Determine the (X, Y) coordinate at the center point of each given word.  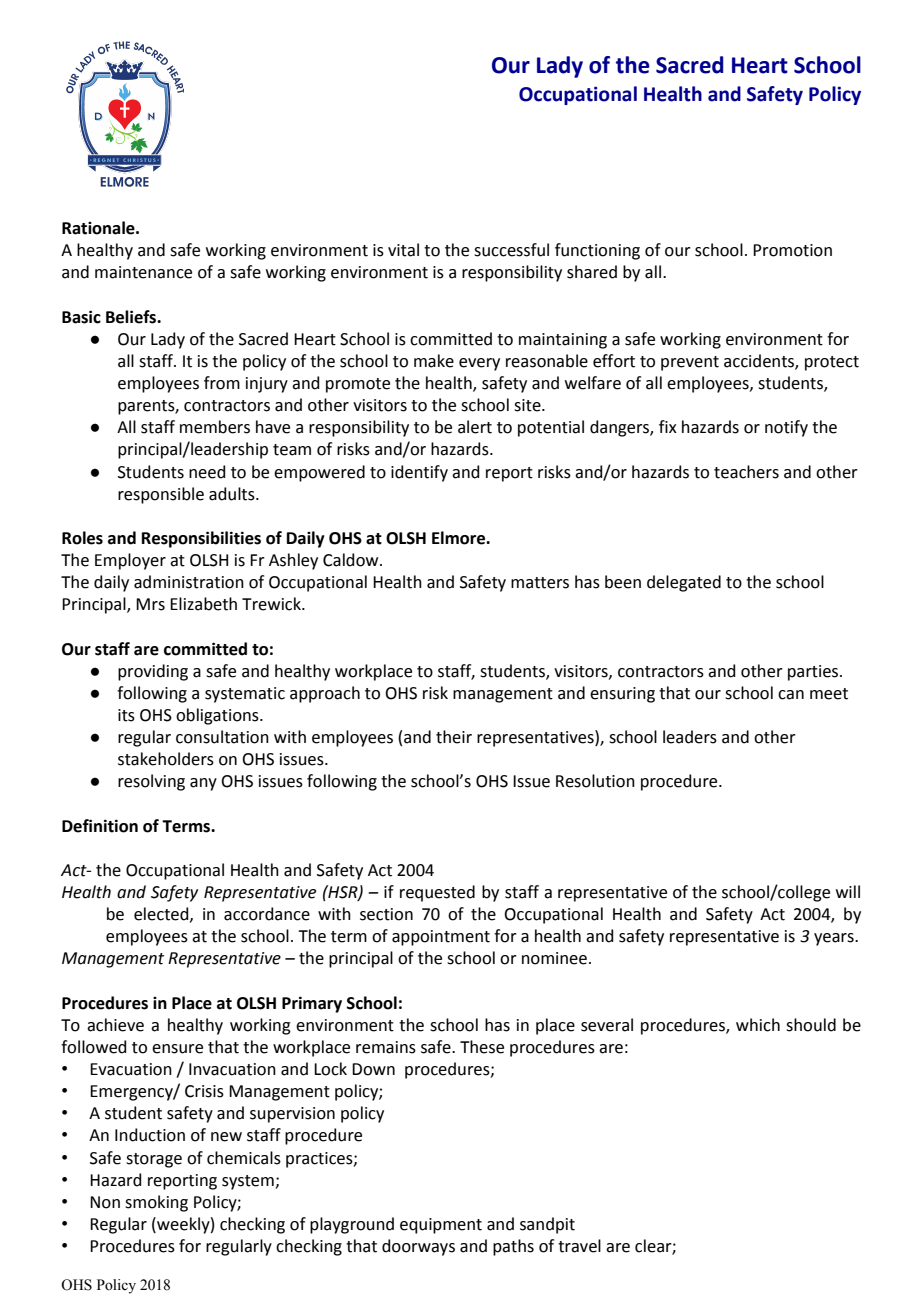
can (791, 695)
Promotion (792, 250)
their (454, 737)
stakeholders (166, 759)
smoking (156, 1203)
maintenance (143, 272)
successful (511, 250)
